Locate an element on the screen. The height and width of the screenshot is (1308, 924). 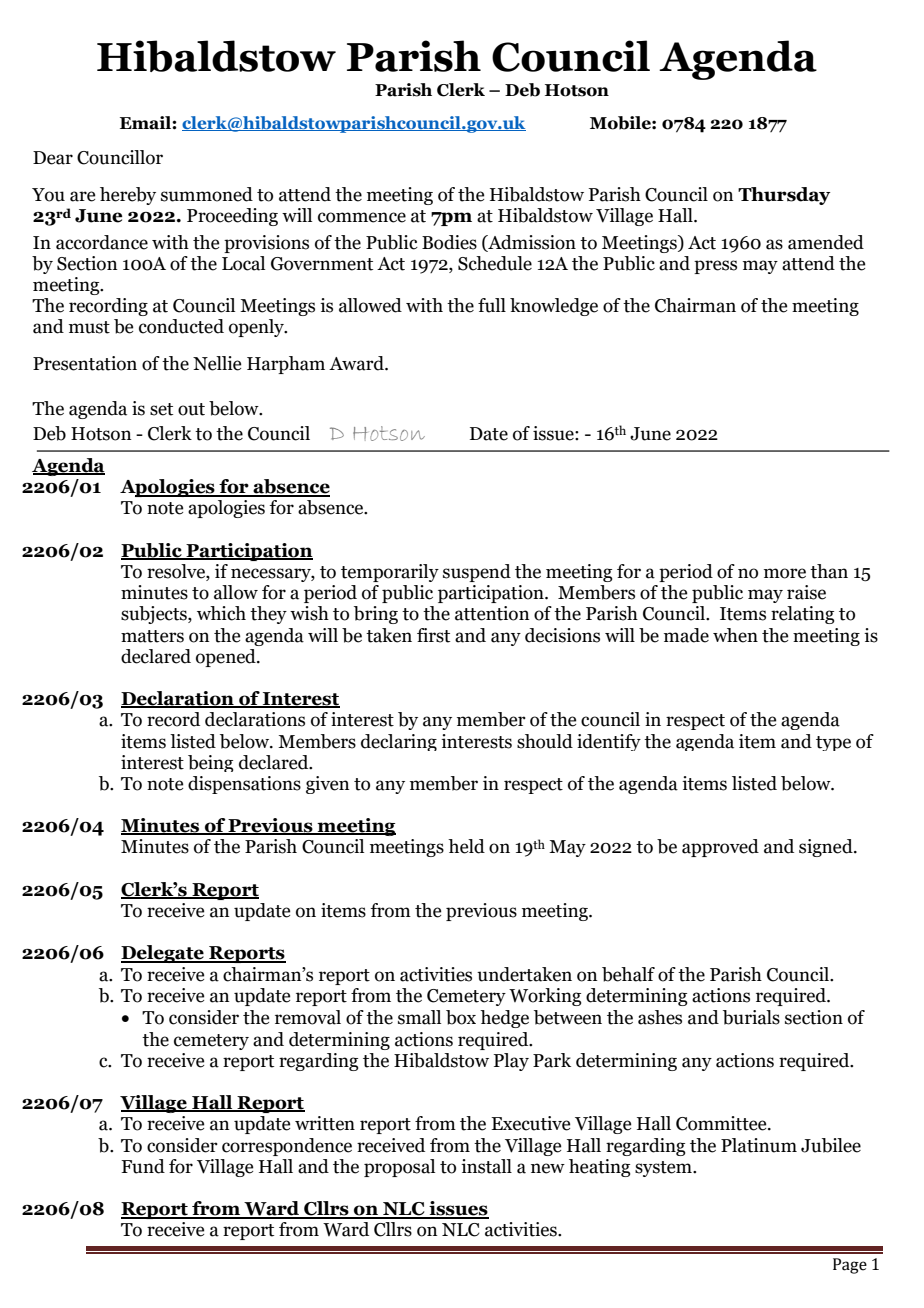
more is located at coordinates (785, 573).
